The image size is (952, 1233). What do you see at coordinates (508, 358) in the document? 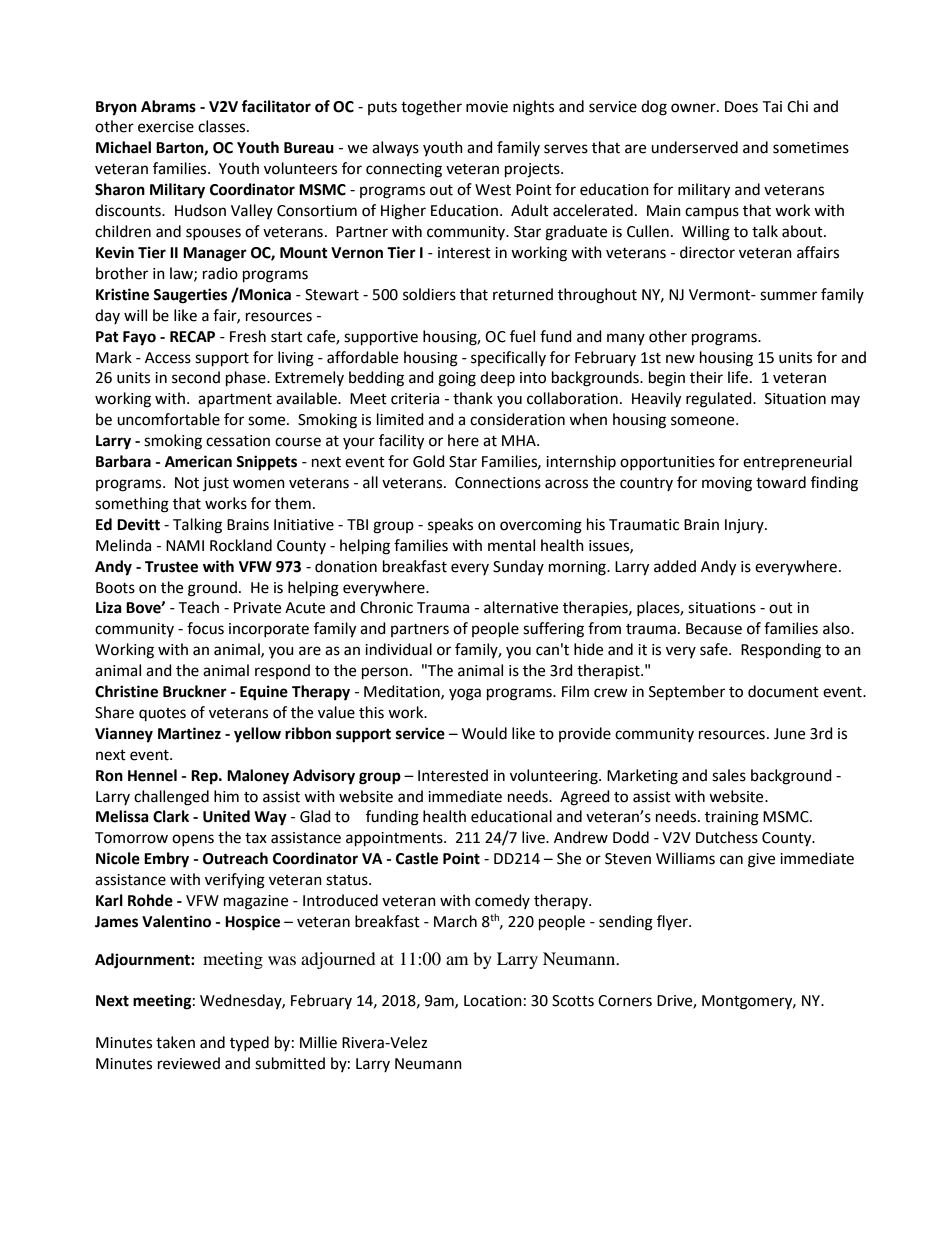
I see `specifically` at bounding box center [508, 358].
